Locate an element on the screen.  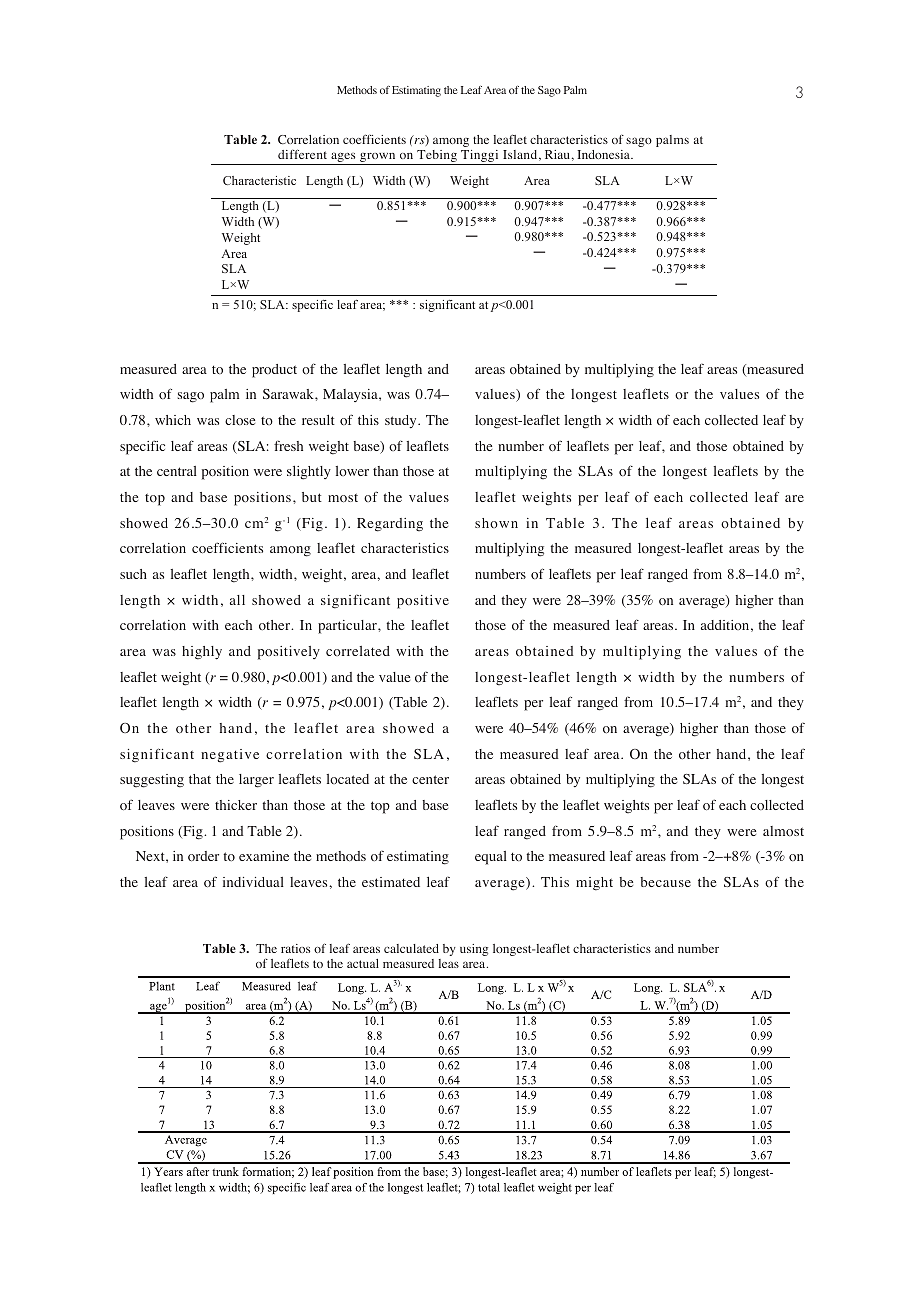
Regarding is located at coordinates (390, 525).
